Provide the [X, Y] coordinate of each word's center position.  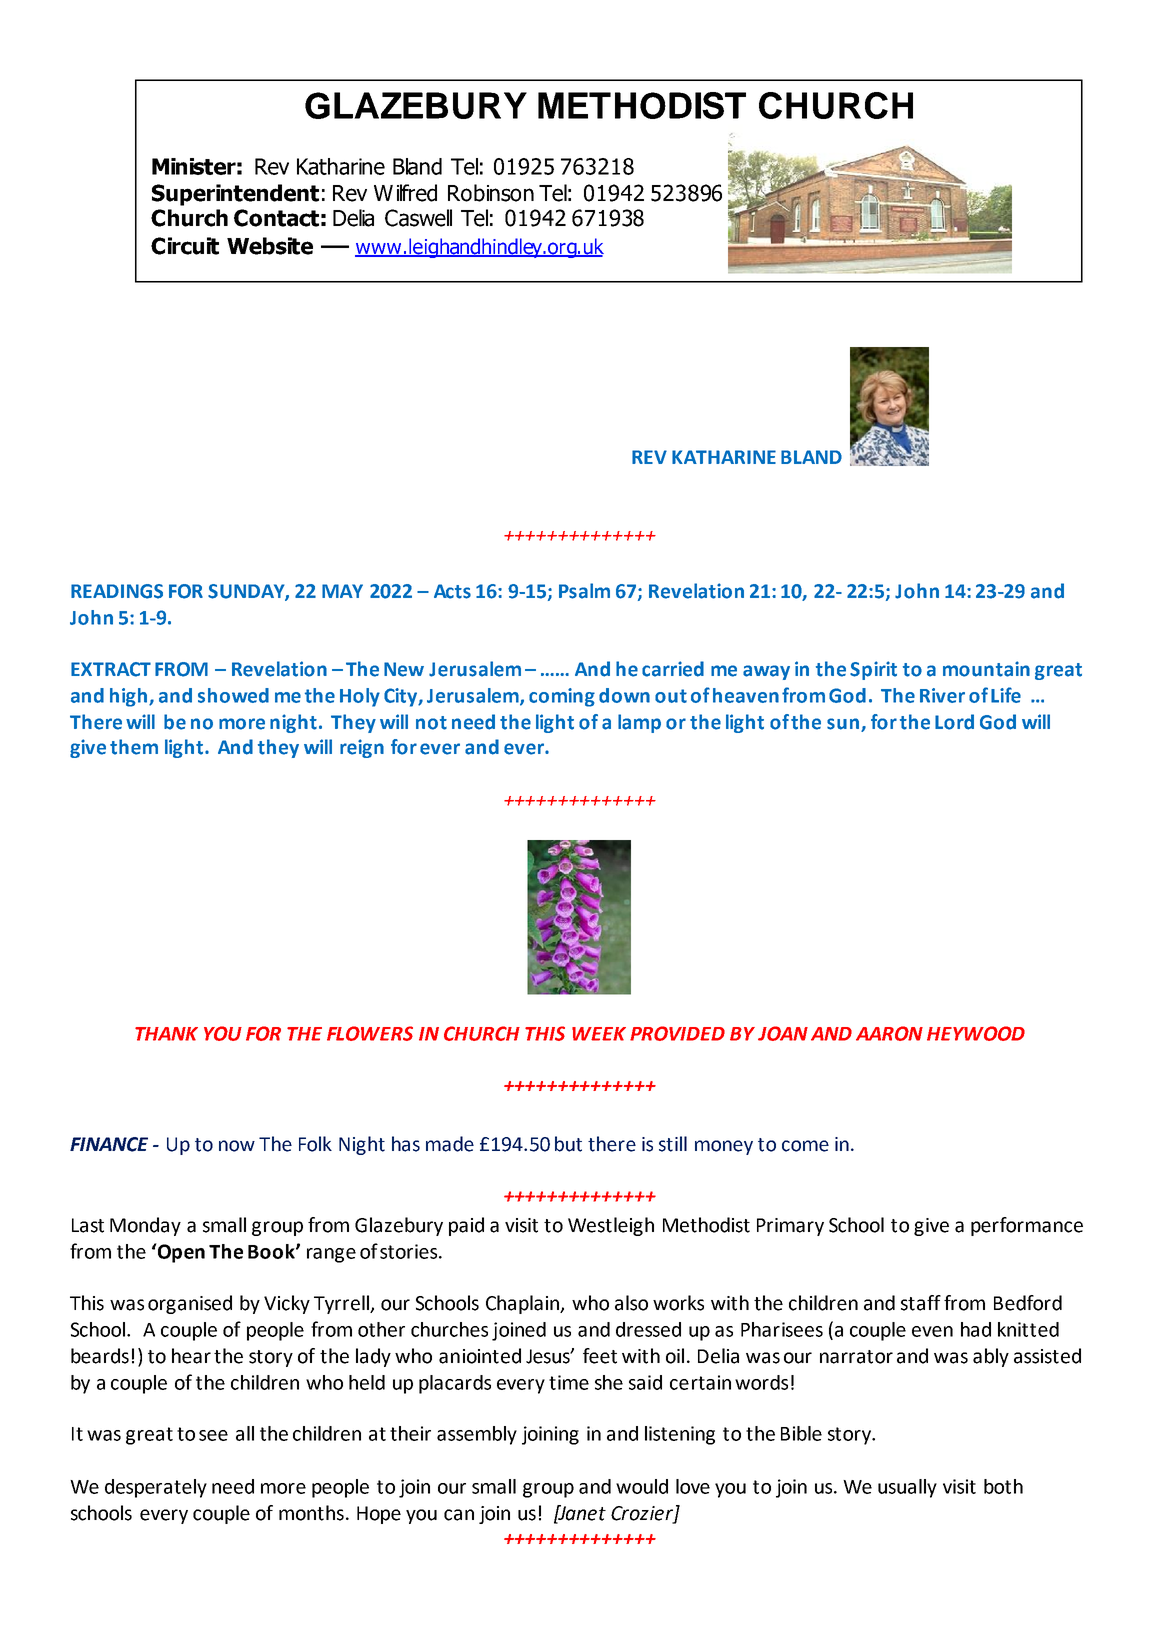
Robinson [491, 193]
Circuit [185, 246]
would [642, 1486]
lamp [639, 723]
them [134, 747]
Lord [954, 722]
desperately [156, 1488]
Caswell [418, 218]
